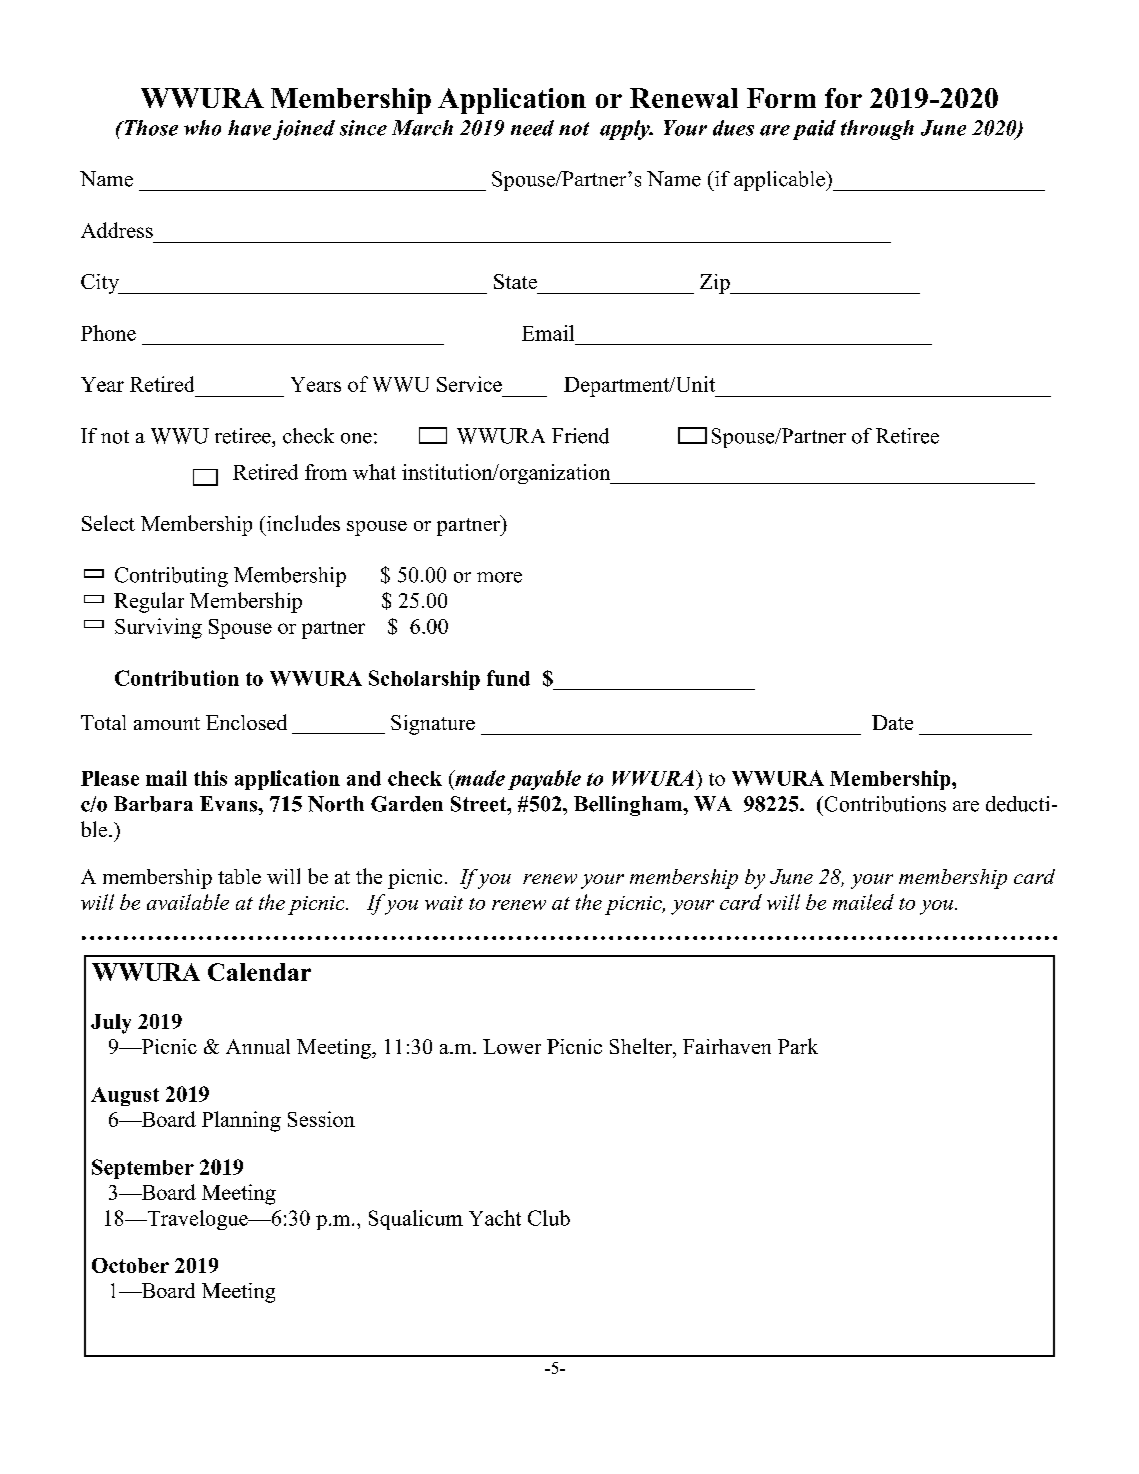  What do you see at coordinates (508, 678) in the screenshot?
I see `fund` at bounding box center [508, 678].
